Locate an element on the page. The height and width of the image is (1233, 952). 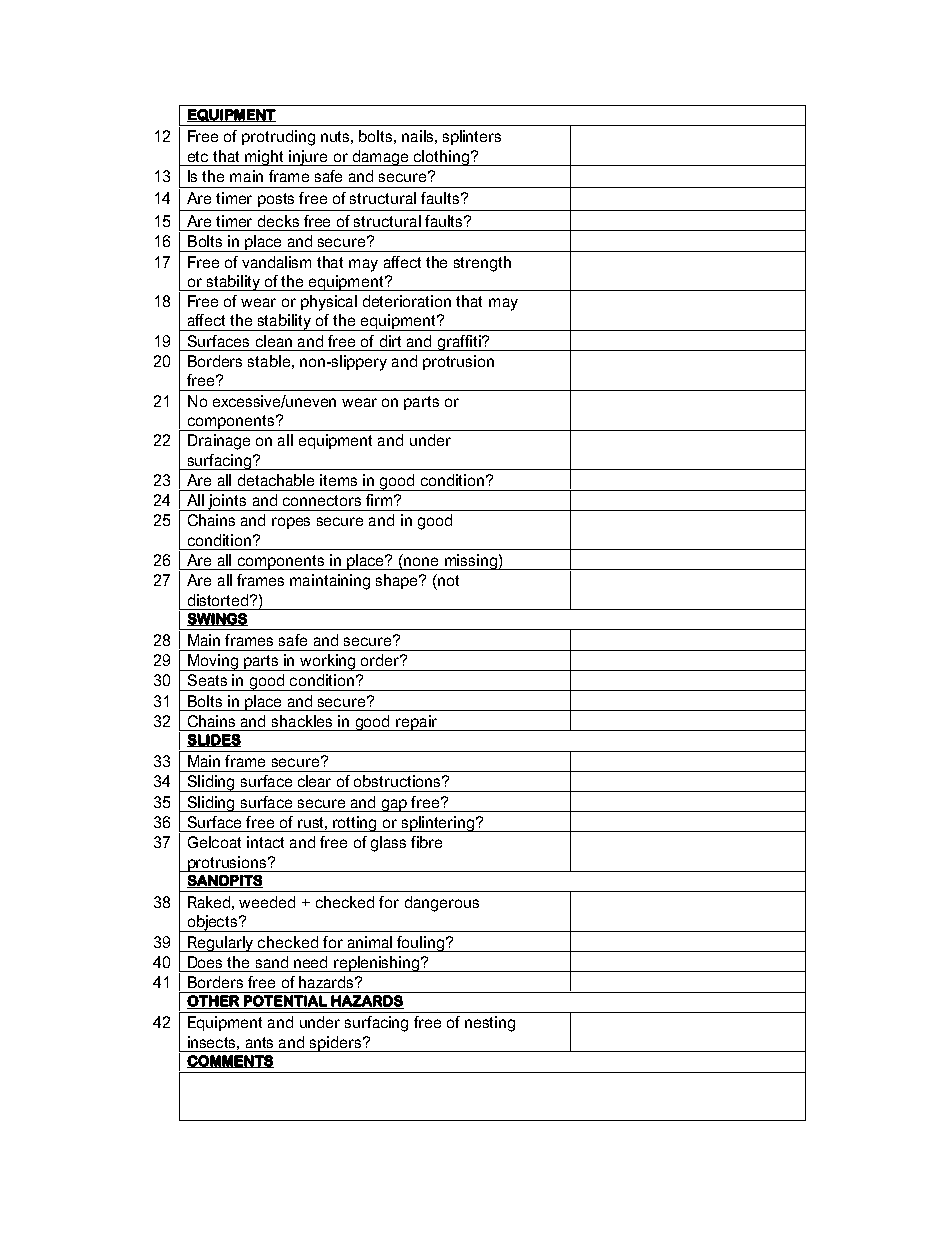
injure is located at coordinates (309, 158).
